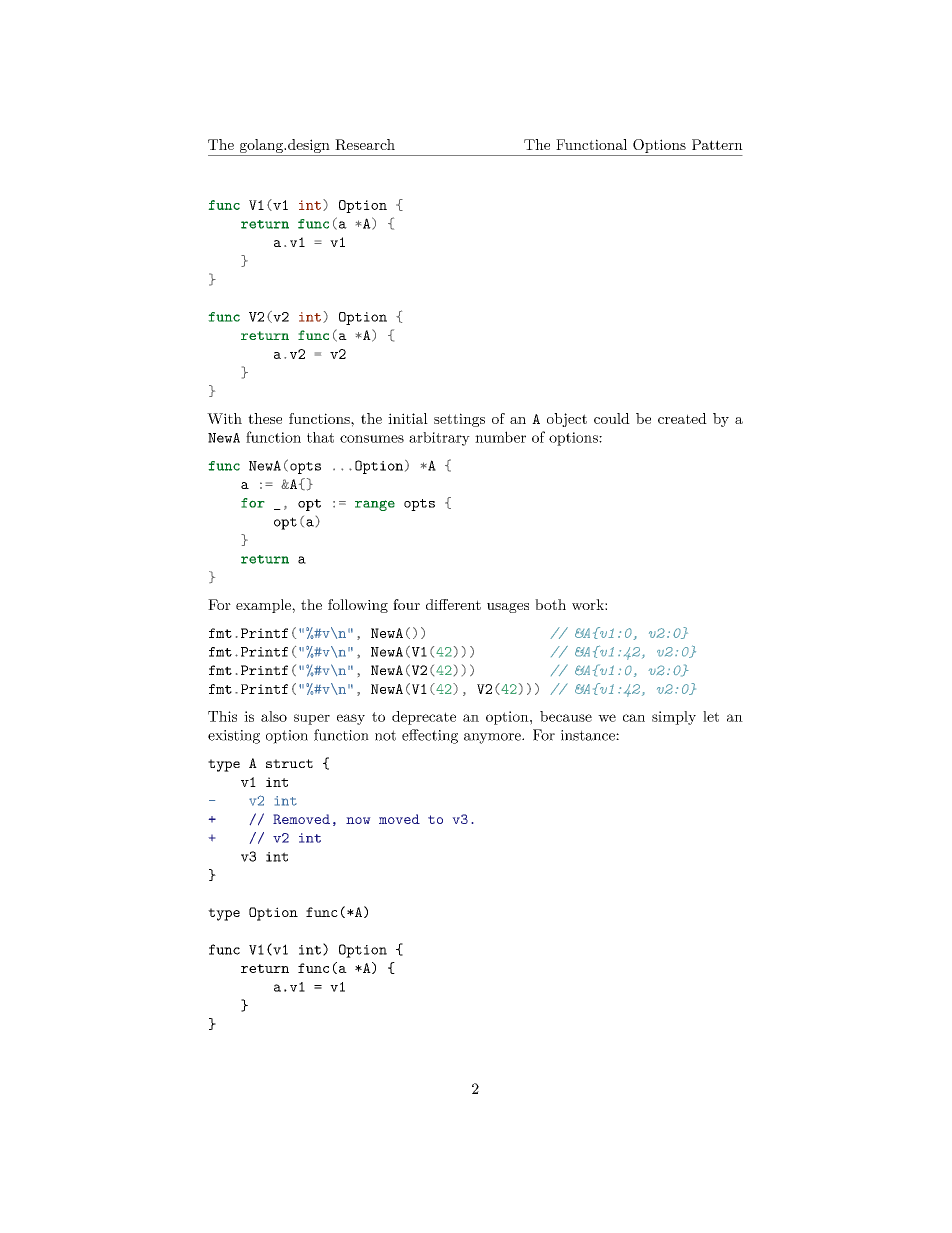 The width and height of the page is (952, 1233). What do you see at coordinates (493, 738) in the page?
I see `anymore` at bounding box center [493, 738].
